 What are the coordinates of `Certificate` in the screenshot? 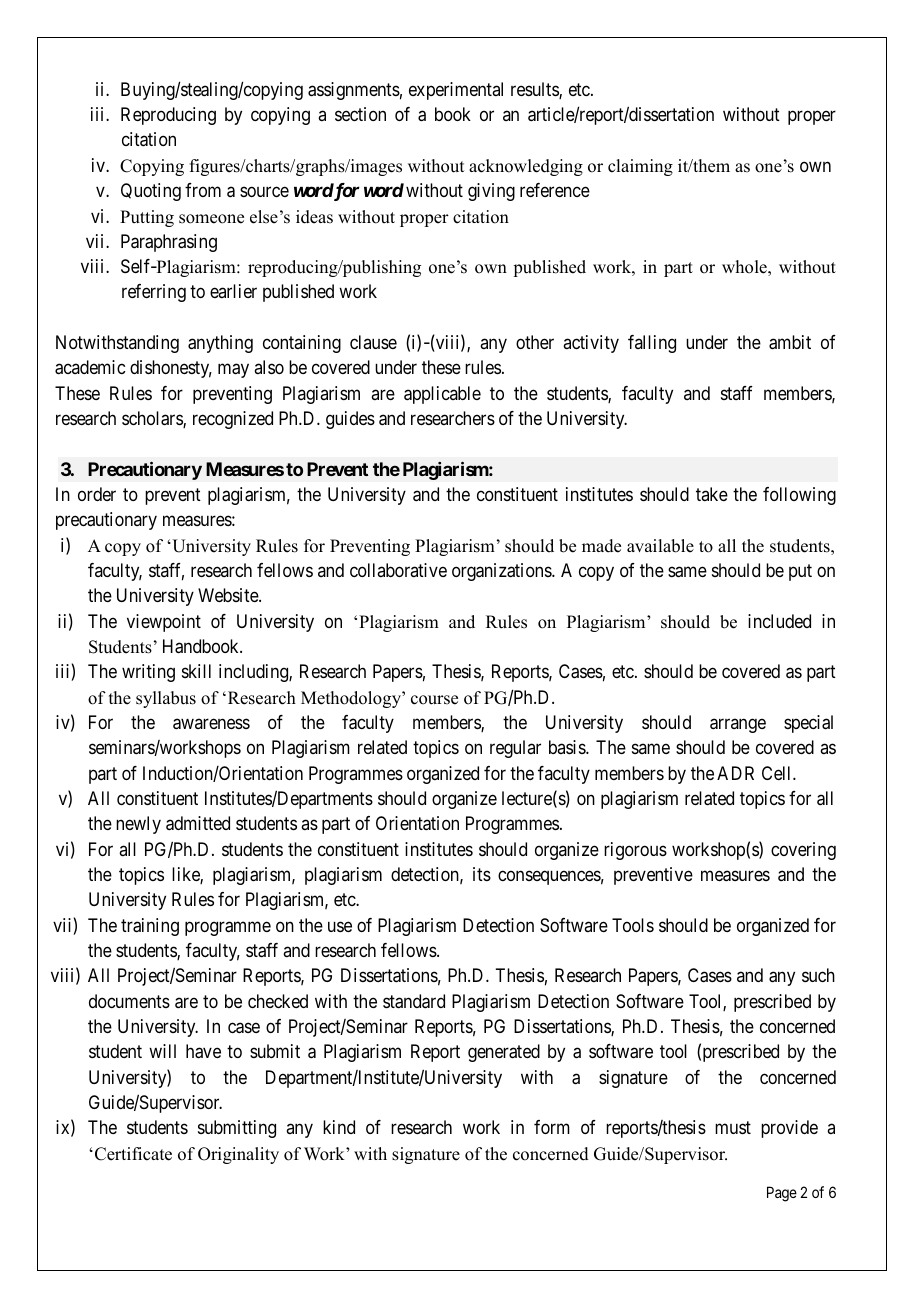 It's located at (133, 1154).
